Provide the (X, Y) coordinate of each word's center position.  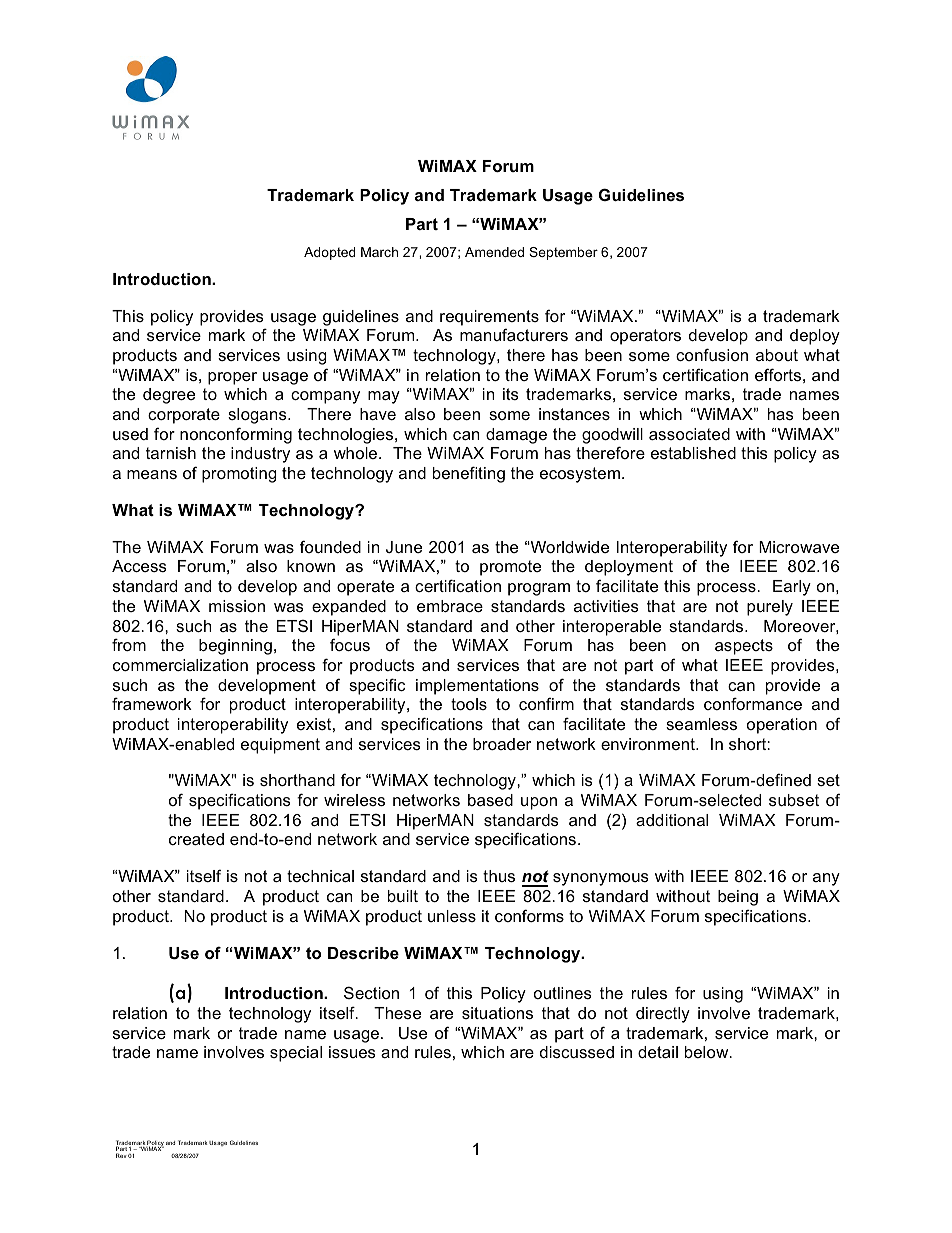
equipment (280, 746)
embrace (450, 606)
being (738, 898)
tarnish (171, 453)
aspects (744, 647)
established (693, 453)
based (490, 800)
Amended (494, 252)
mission (237, 606)
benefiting (469, 474)
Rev (121, 1155)
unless (452, 916)
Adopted (329, 253)
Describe (363, 953)
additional (672, 820)
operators (645, 337)
